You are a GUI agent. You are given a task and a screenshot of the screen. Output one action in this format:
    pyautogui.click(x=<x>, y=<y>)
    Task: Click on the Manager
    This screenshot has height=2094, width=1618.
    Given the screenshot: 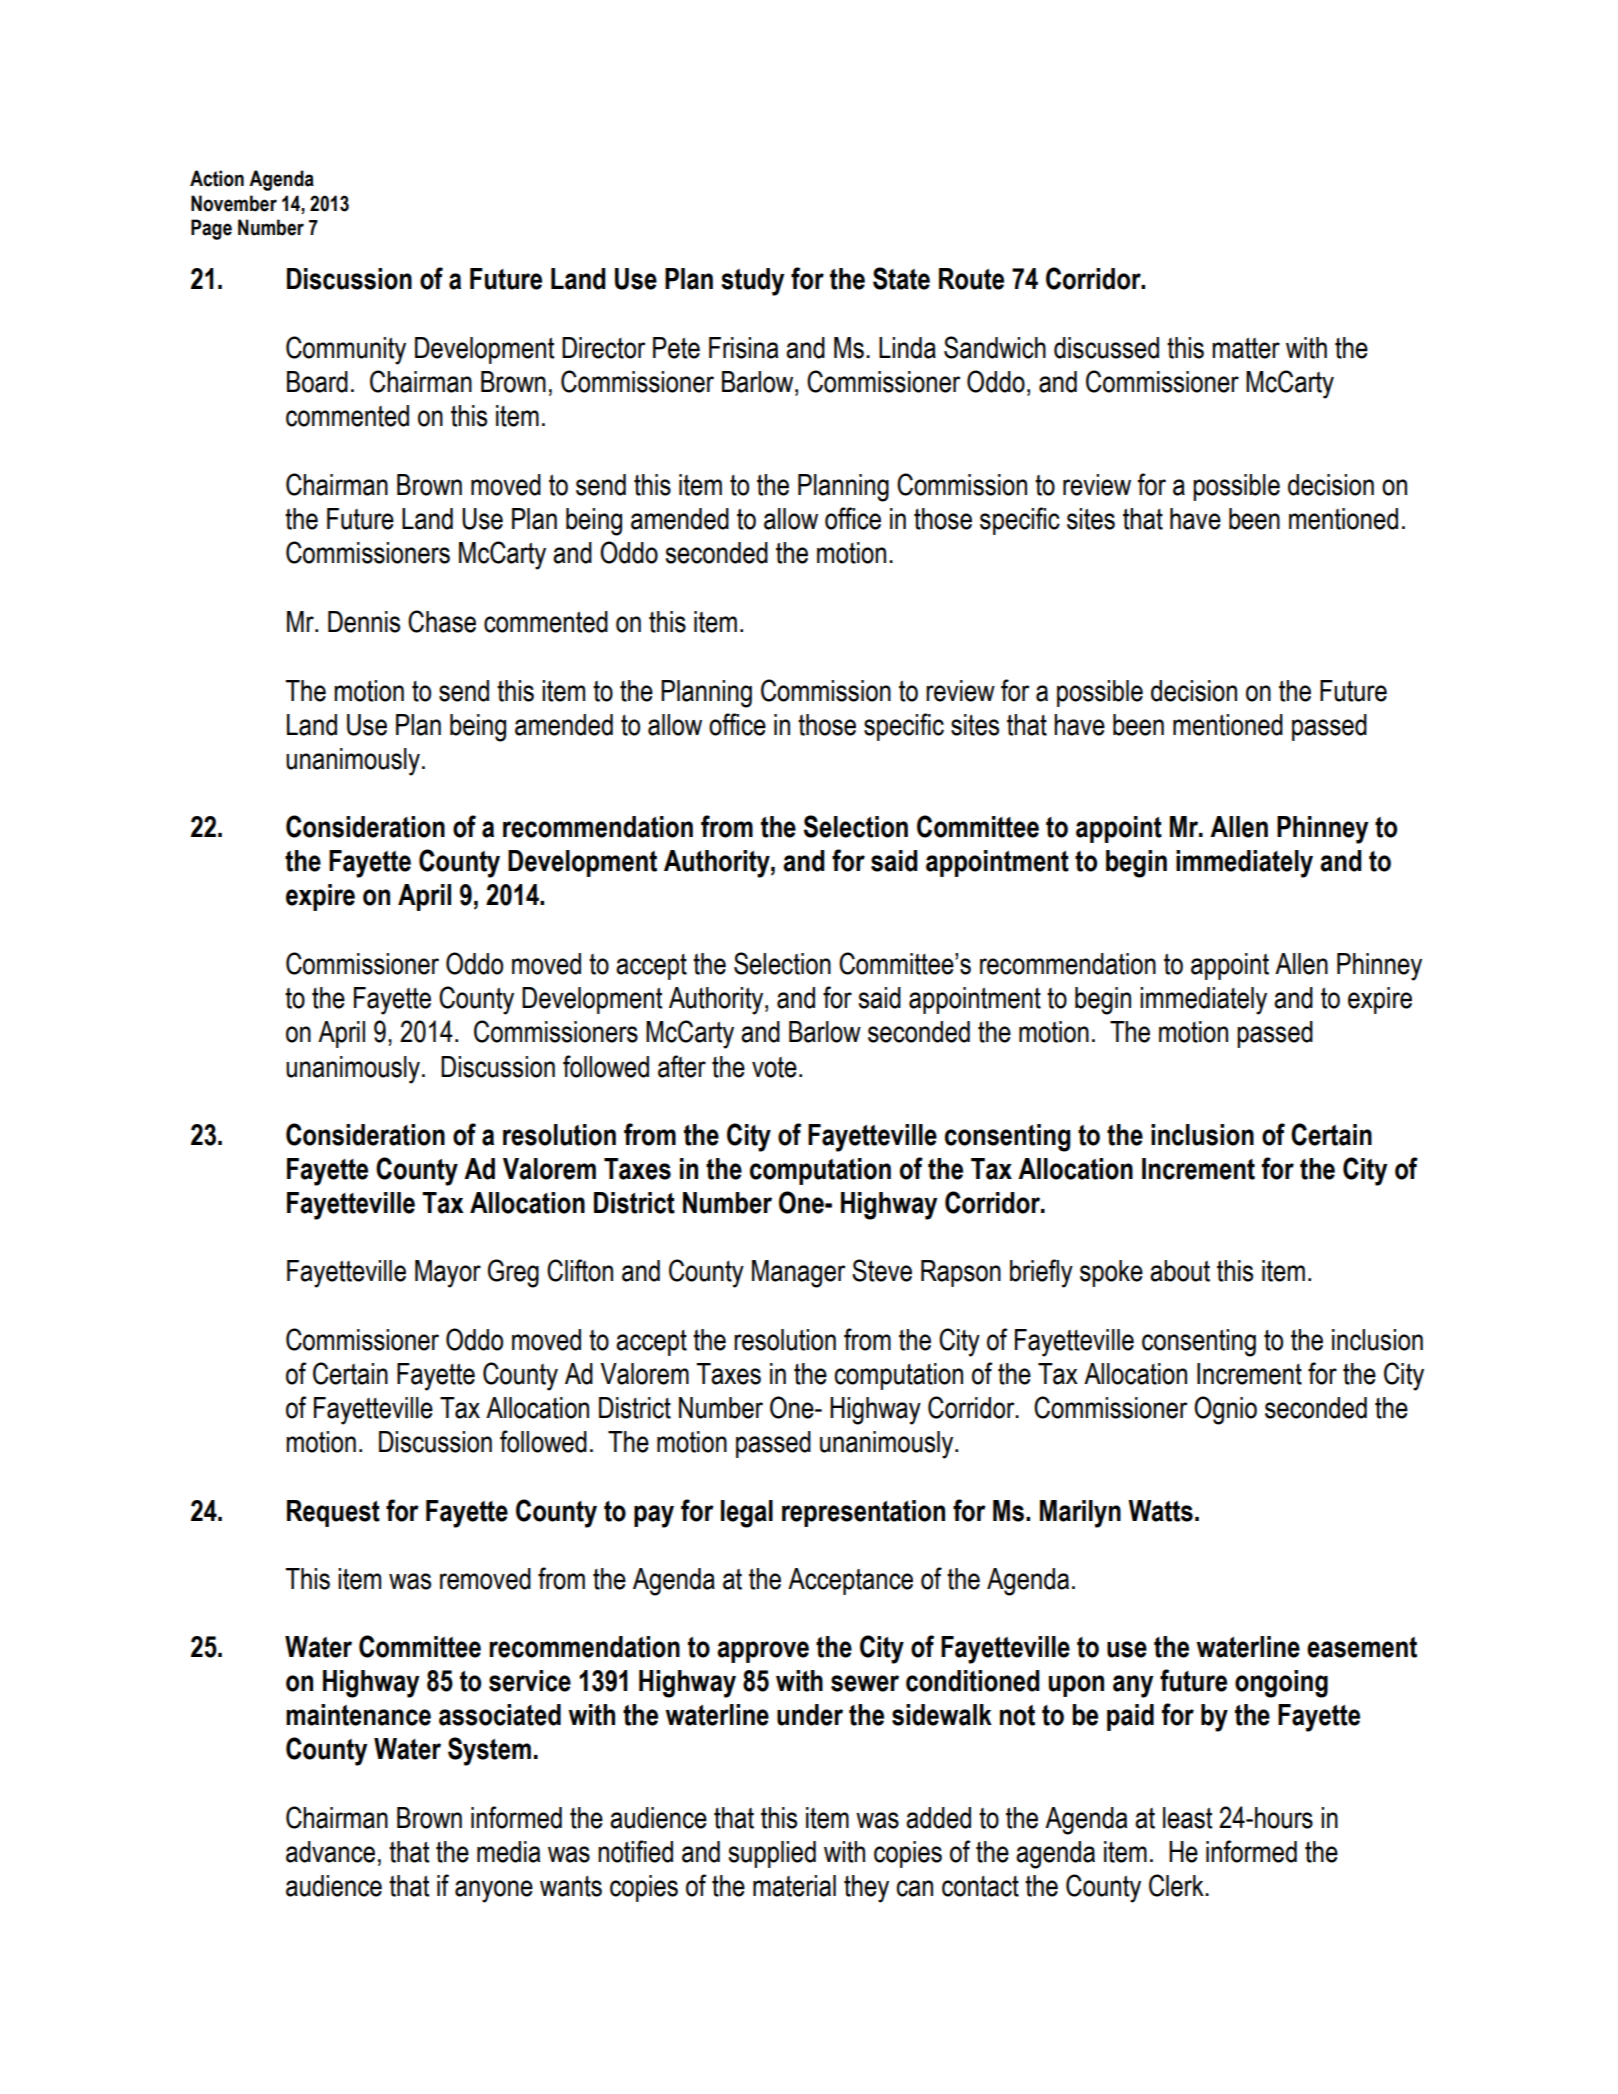 What is the action you would take?
    pyautogui.click(x=799, y=1274)
